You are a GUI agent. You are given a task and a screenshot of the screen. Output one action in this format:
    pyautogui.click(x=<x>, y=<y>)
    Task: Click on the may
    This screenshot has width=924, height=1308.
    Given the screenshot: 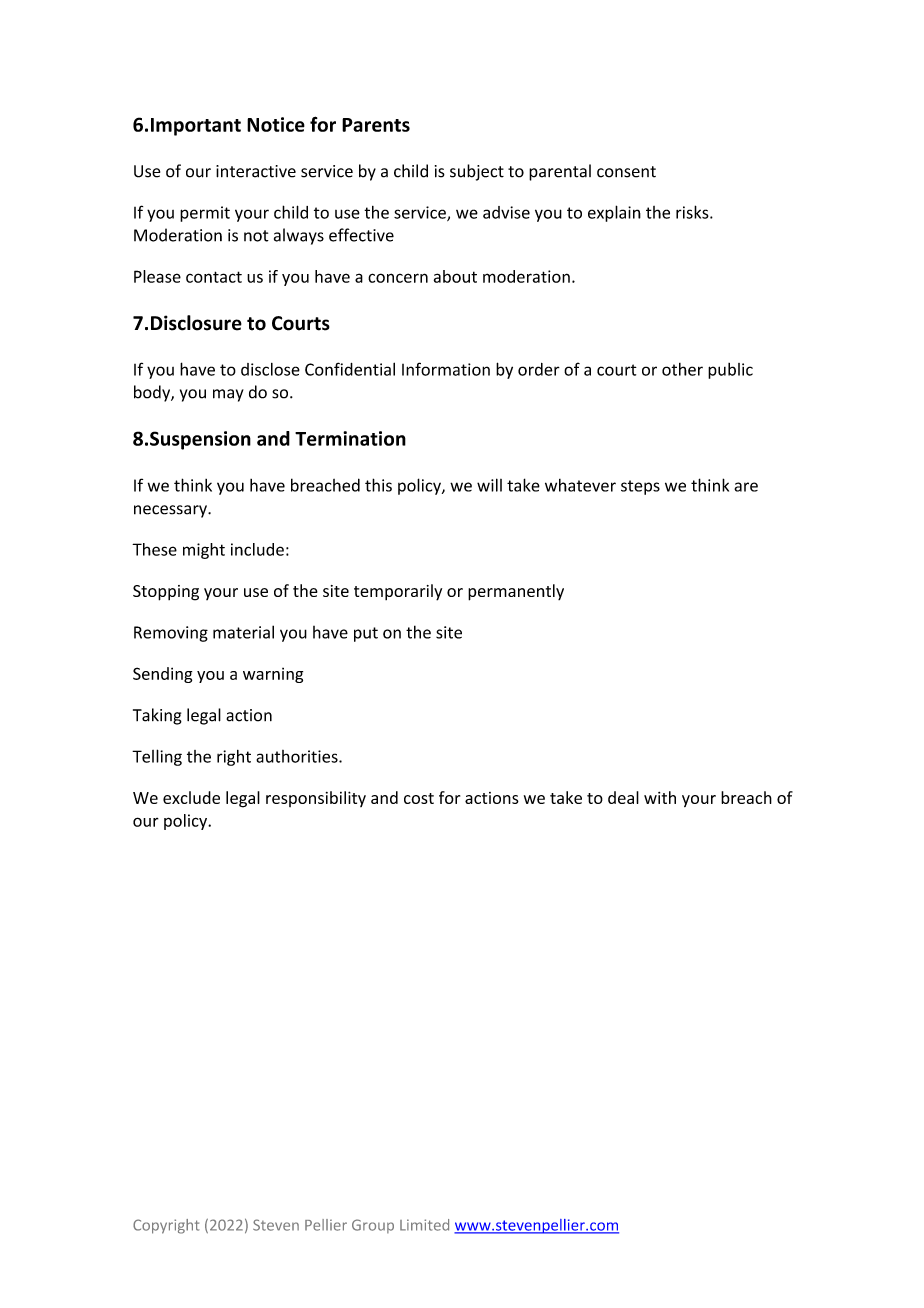 What is the action you would take?
    pyautogui.click(x=228, y=395)
